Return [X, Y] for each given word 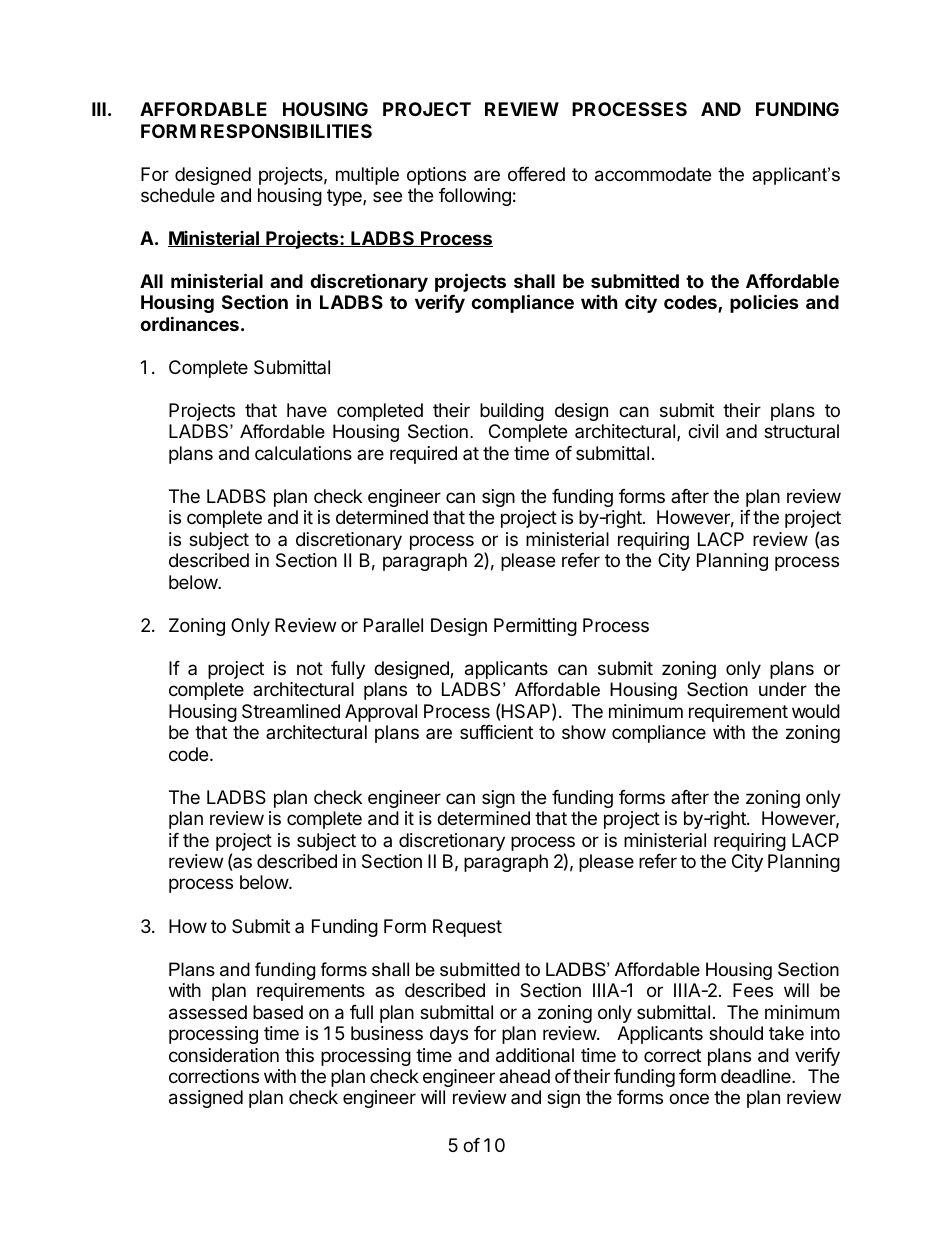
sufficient [496, 732]
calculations [303, 453]
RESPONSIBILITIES [286, 131]
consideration [224, 1055]
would [816, 711]
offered [536, 174]
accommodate [653, 174]
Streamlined [291, 711]
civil [703, 431]
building [512, 412]
